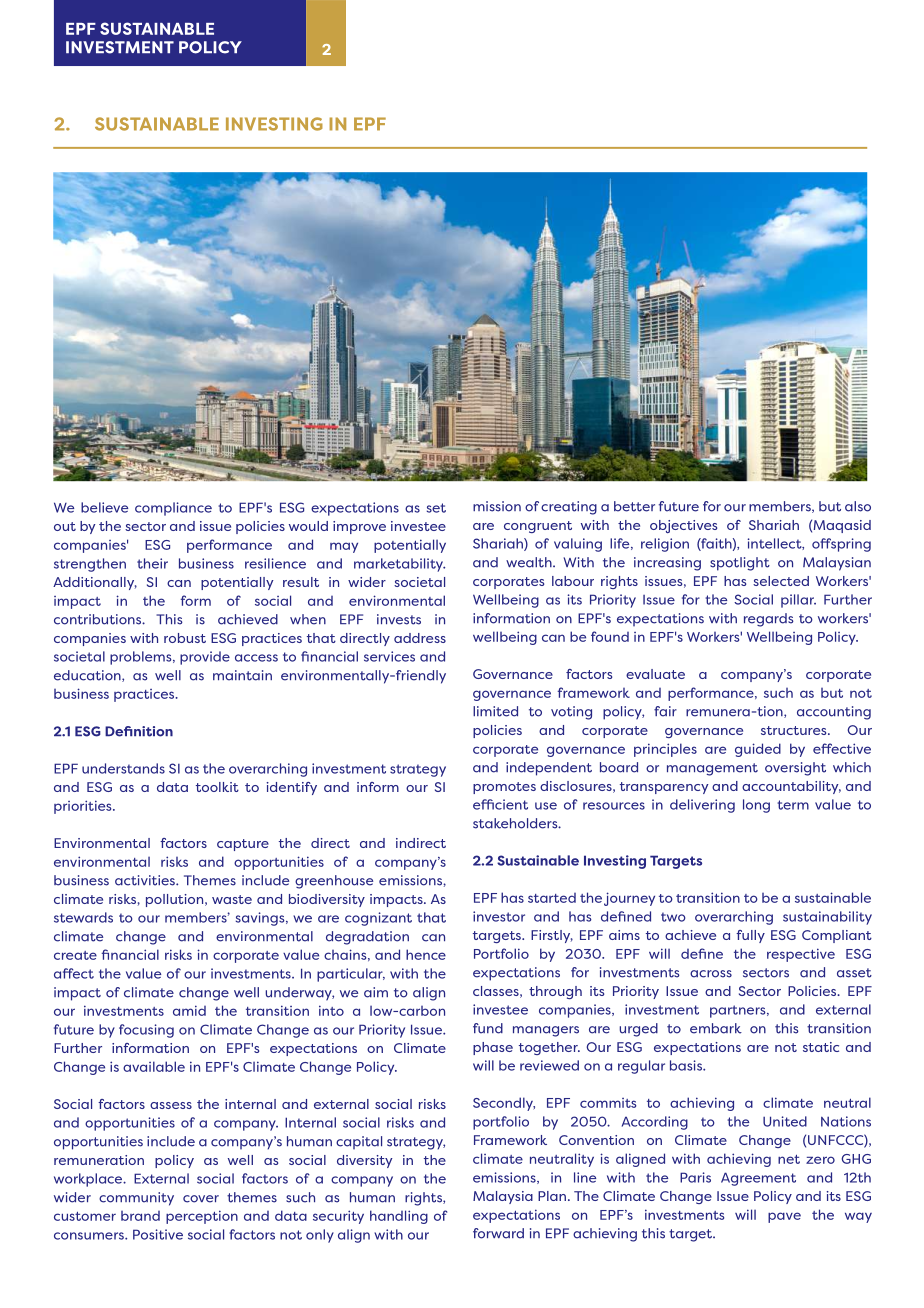 Image resolution: width=924 pixels, height=1308 pixels. I want to click on embark, so click(716, 1028).
